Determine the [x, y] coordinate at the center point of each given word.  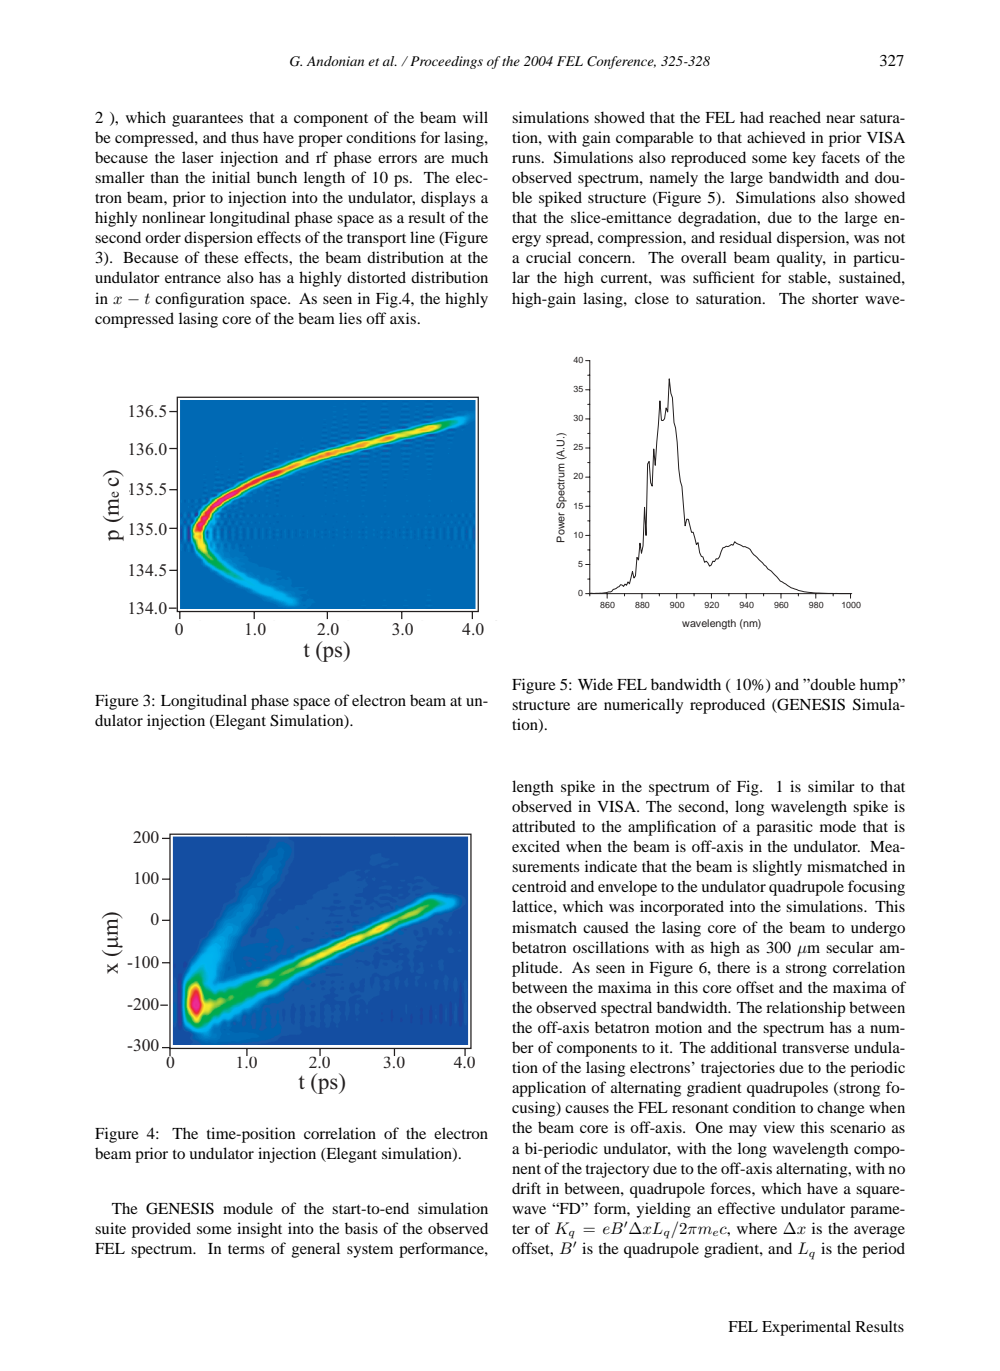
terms [246, 1249]
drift [526, 1188]
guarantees [207, 120]
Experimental [806, 1328]
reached [795, 117]
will [475, 117]
